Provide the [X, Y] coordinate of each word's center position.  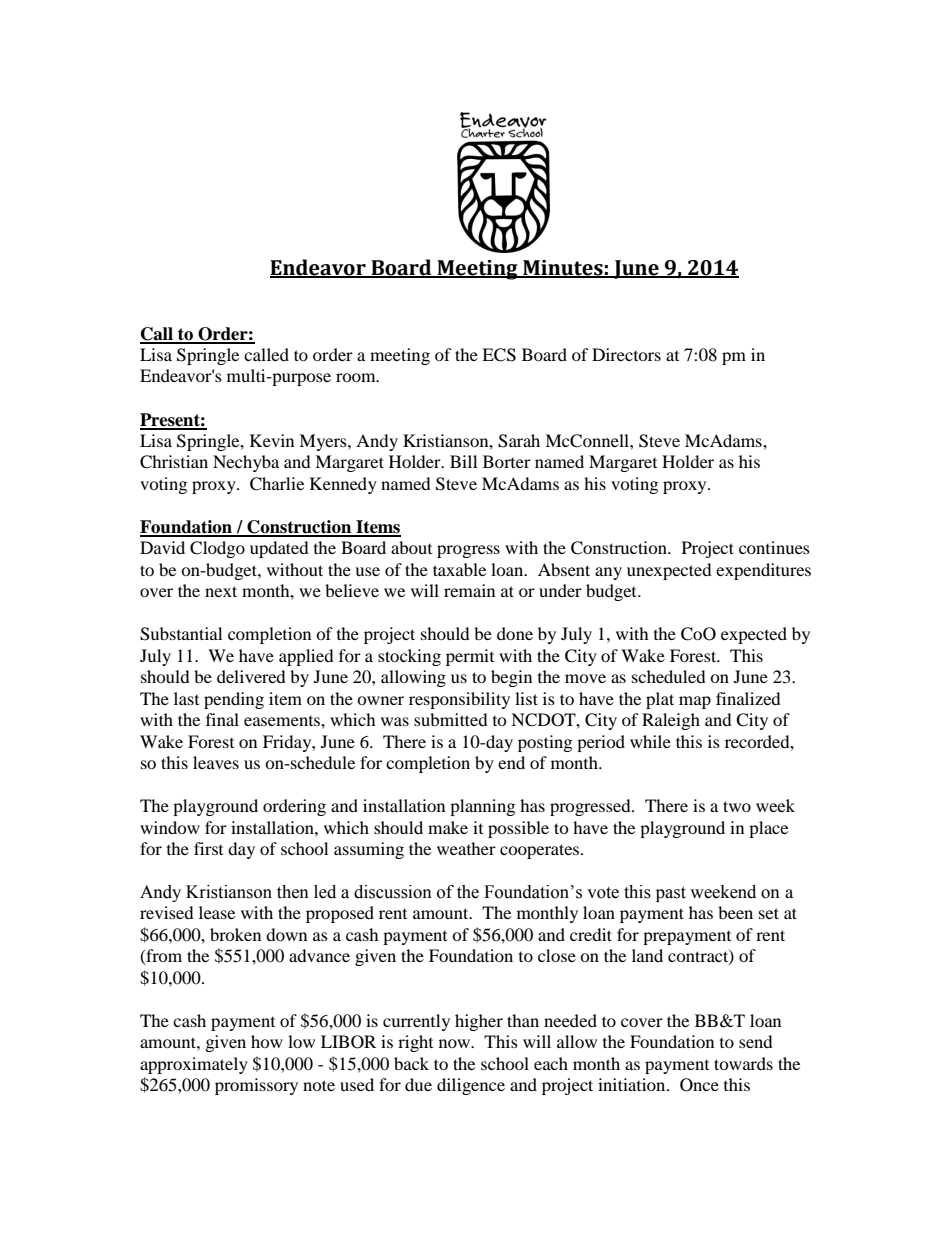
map [695, 702]
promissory [256, 1086]
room [357, 377]
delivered [251, 676]
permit [470, 657]
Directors [626, 354]
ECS [499, 355]
